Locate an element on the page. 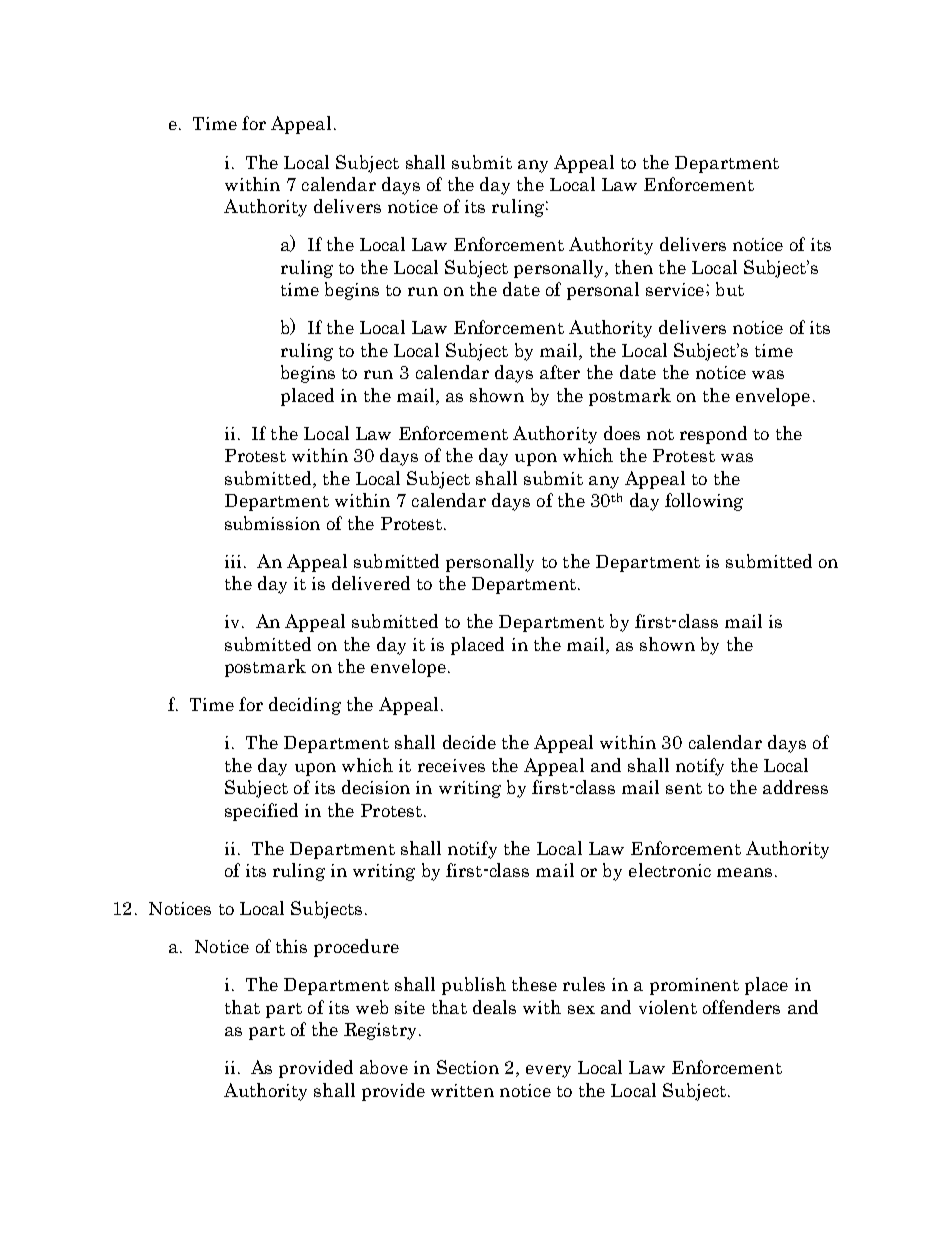 The width and height of the image is (952, 1233). offenders is located at coordinates (741, 1007).
